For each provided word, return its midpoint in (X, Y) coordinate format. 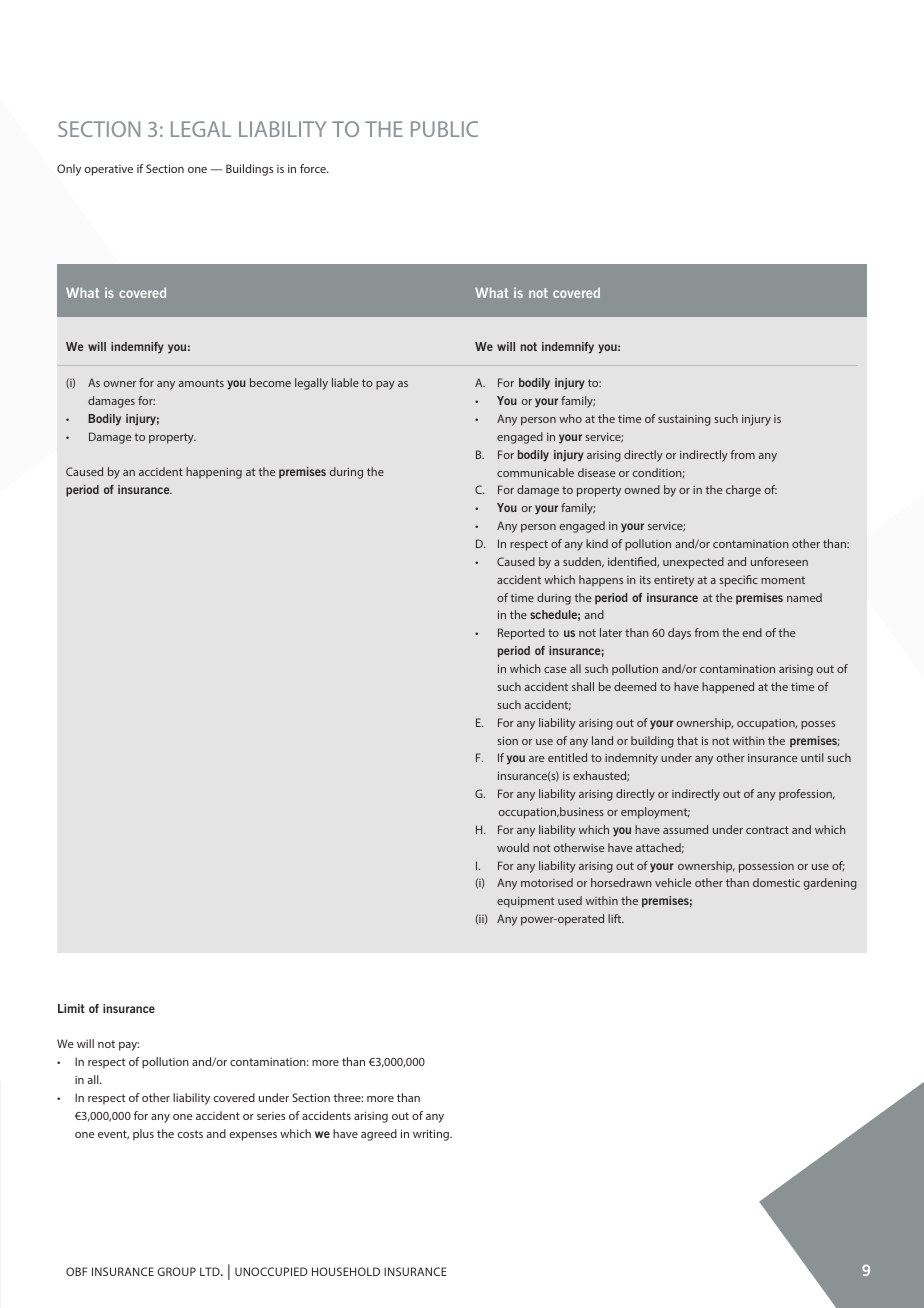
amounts (201, 383)
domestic (776, 882)
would (513, 847)
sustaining (684, 420)
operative (109, 170)
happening (214, 473)
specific (738, 581)
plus (143, 1135)
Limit (71, 1008)
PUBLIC (444, 129)
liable (345, 382)
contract (767, 830)
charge (743, 491)
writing (432, 1135)
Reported (521, 634)
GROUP (176, 1271)
